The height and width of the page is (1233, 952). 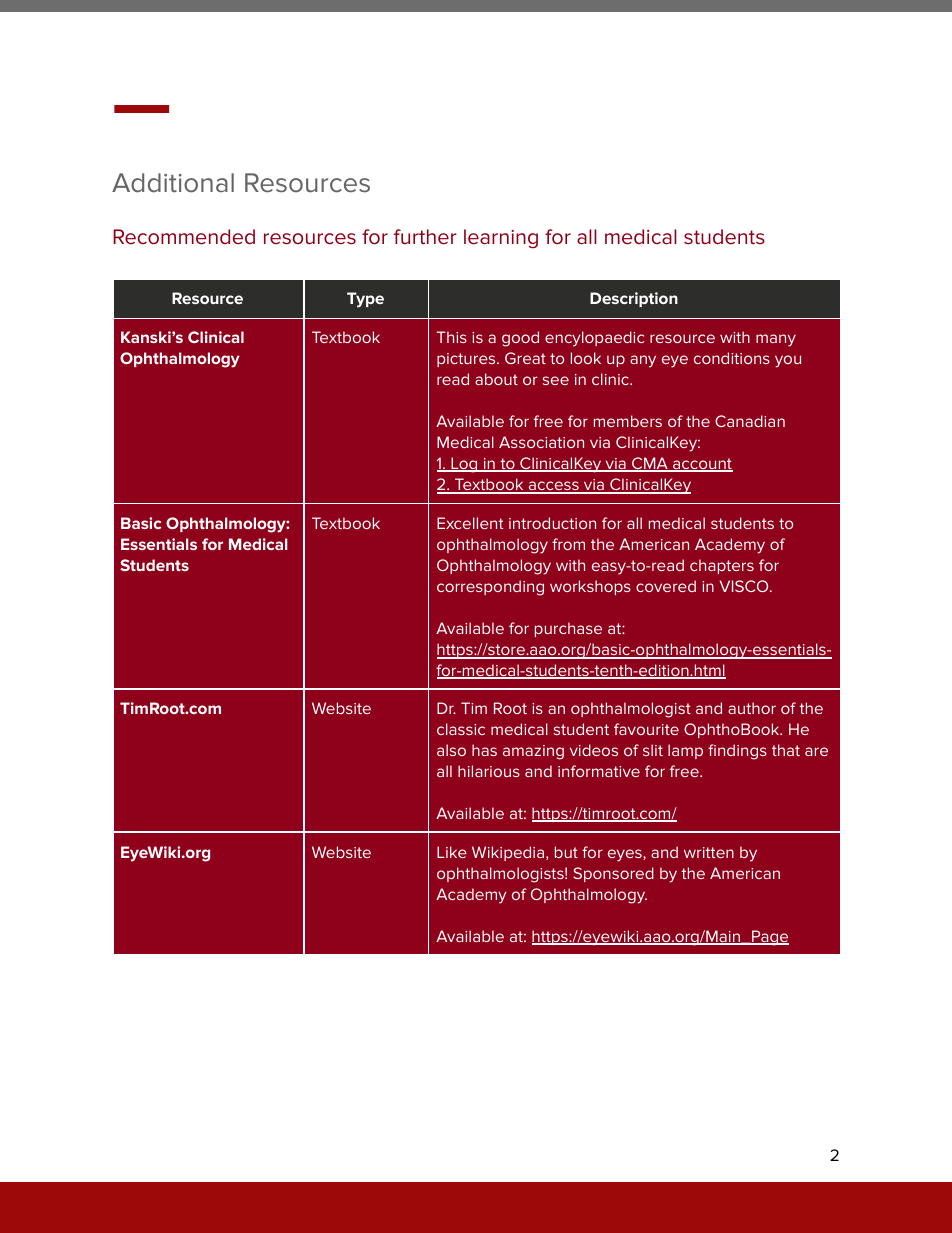 I want to click on Type, so click(x=365, y=300).
